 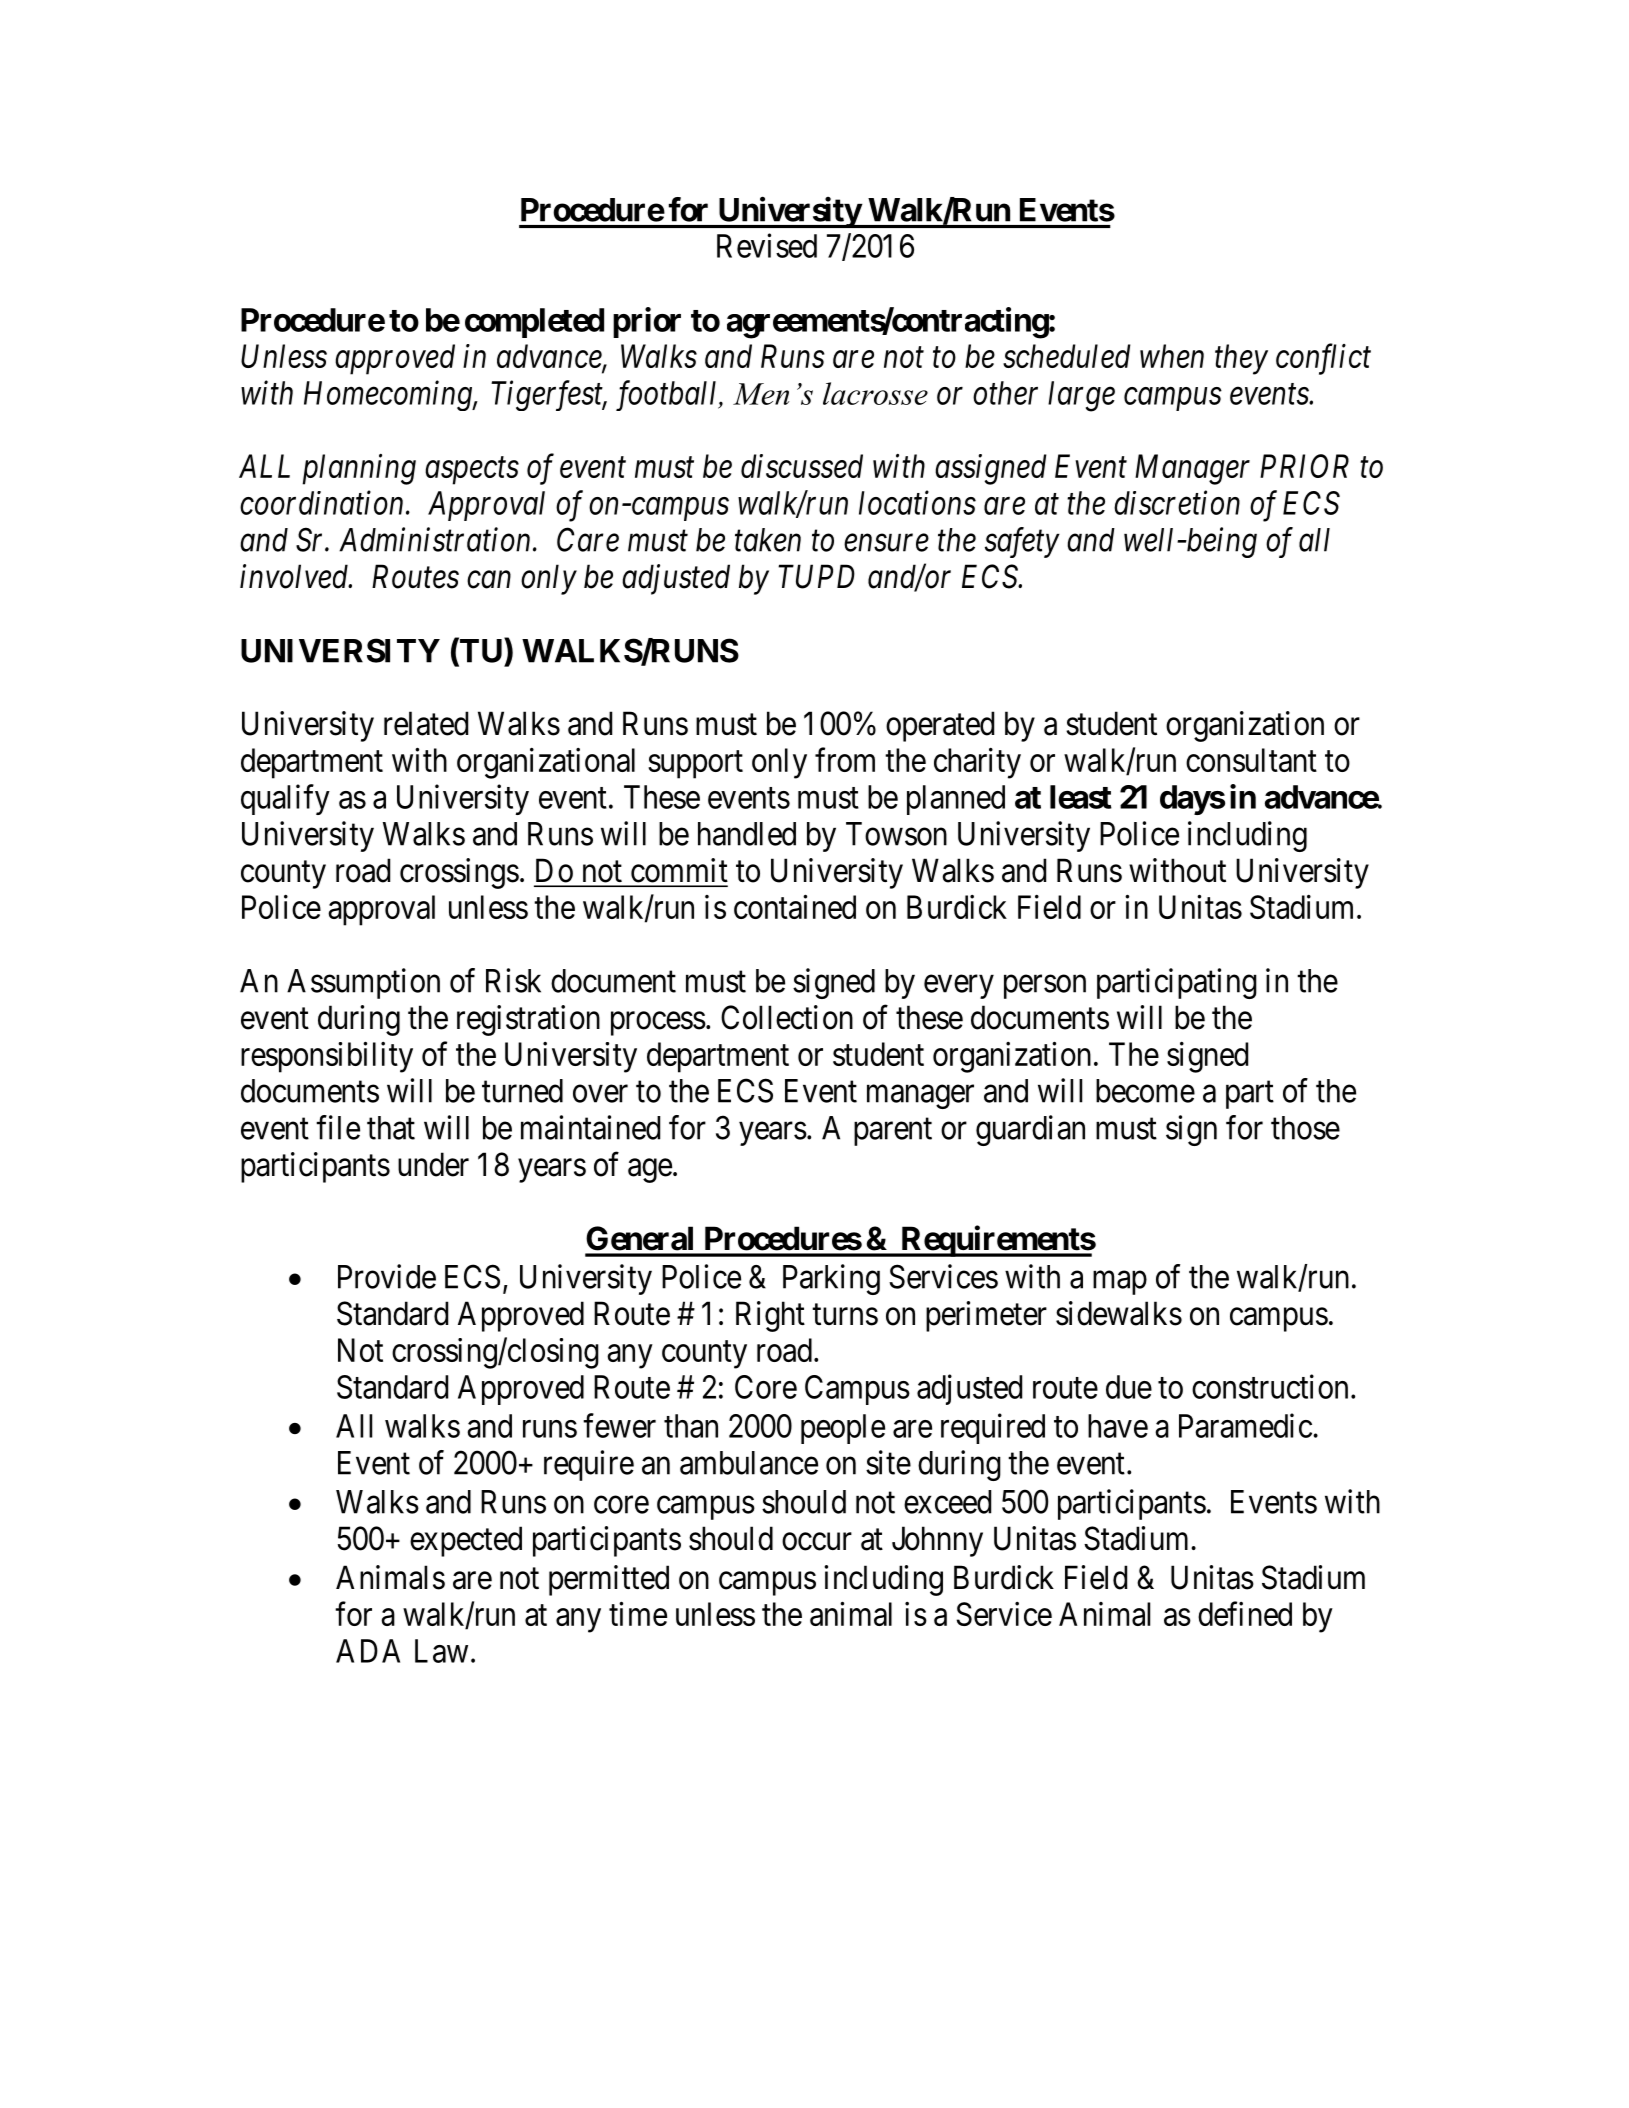 What do you see at coordinates (1045, 987) in the screenshot?
I see `person` at bounding box center [1045, 987].
